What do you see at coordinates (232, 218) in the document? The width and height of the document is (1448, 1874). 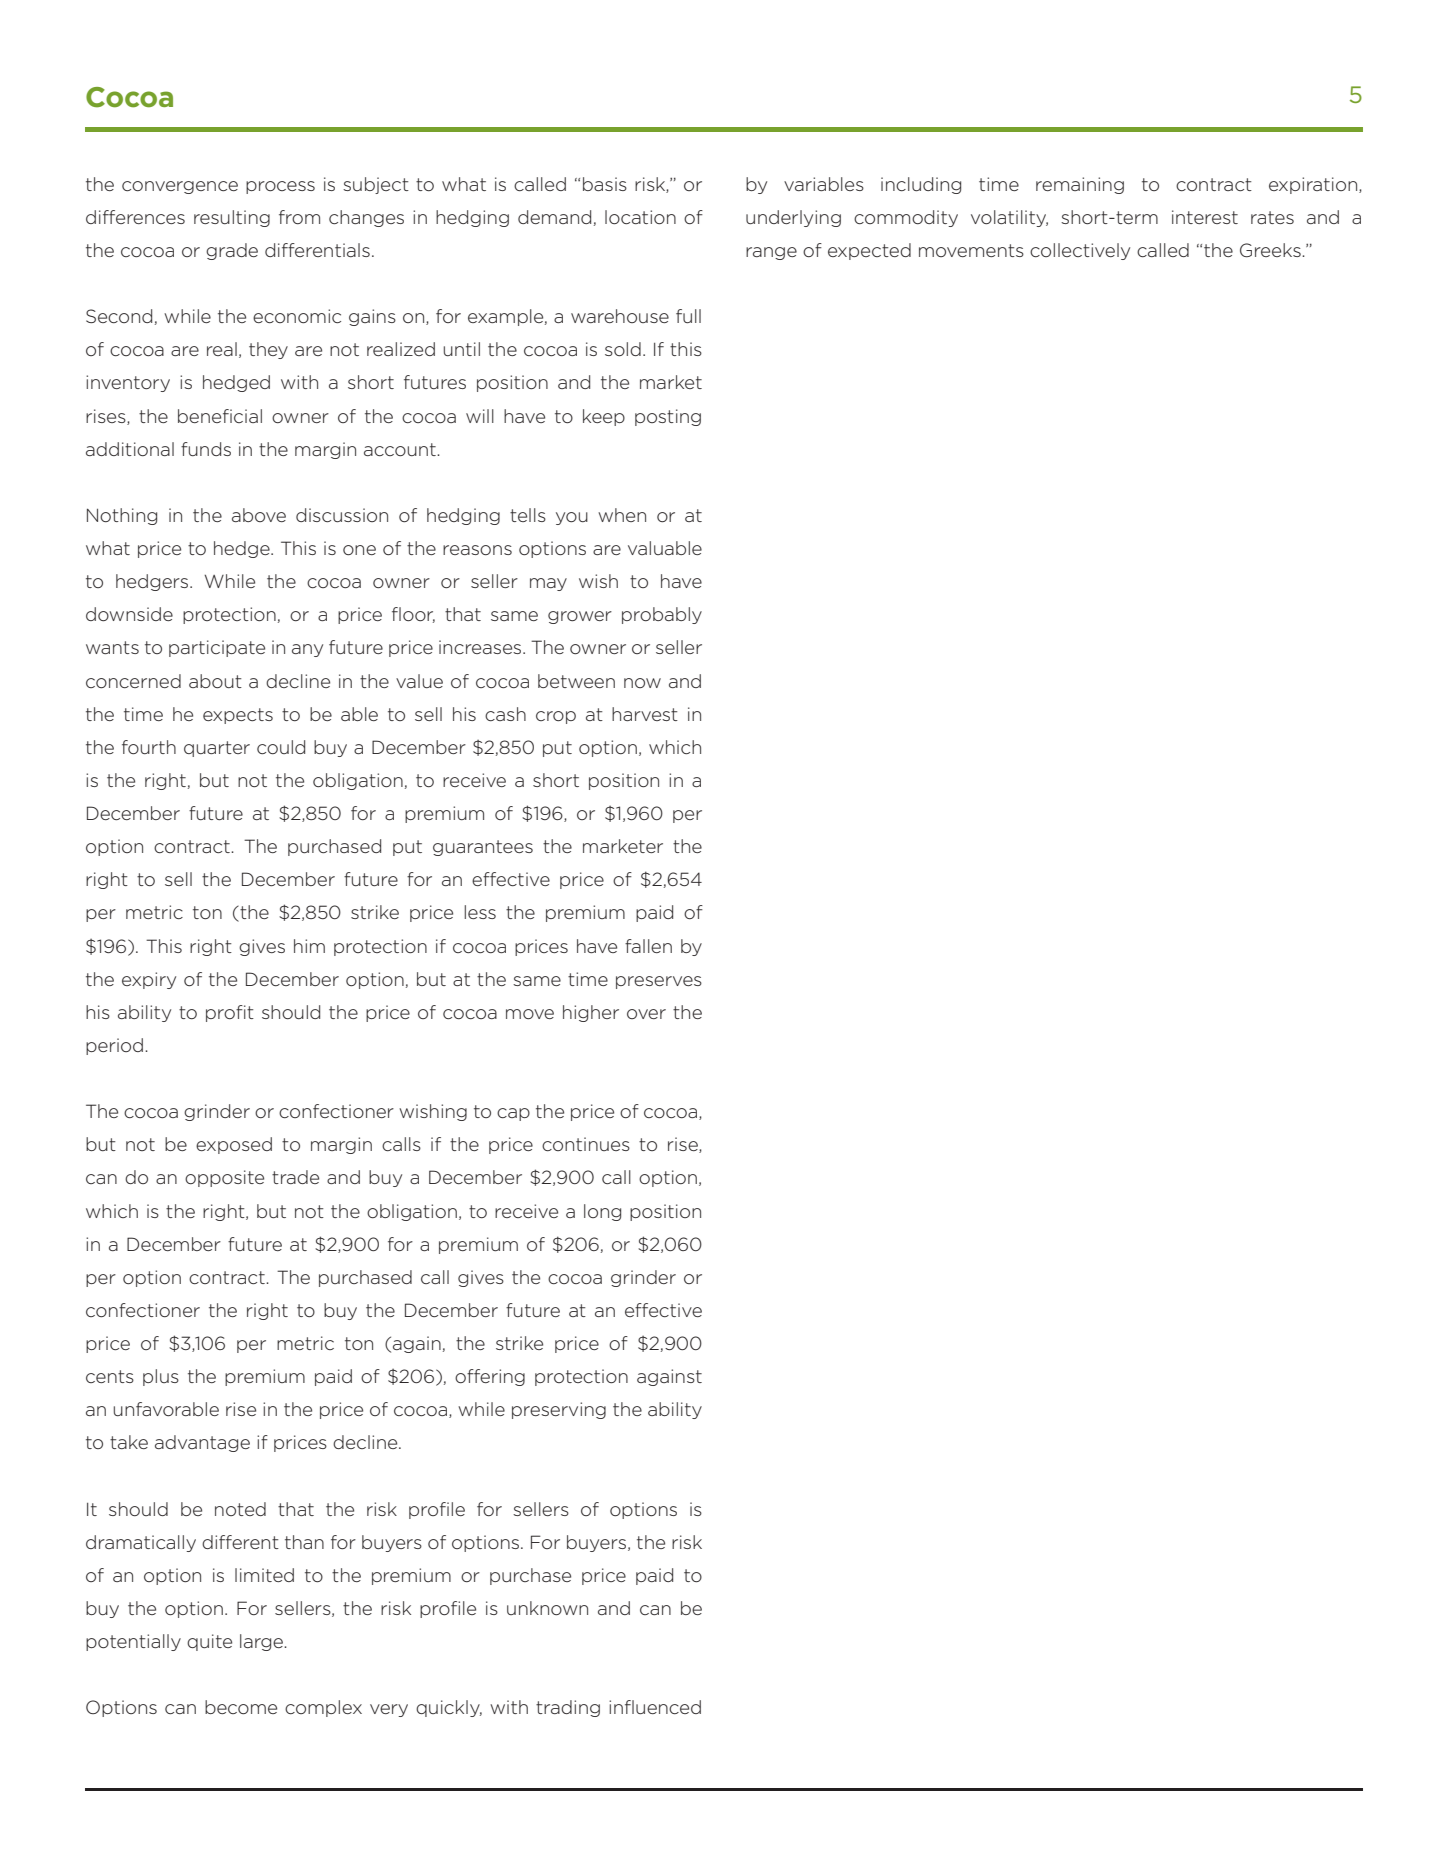 I see `resulting` at bounding box center [232, 218].
